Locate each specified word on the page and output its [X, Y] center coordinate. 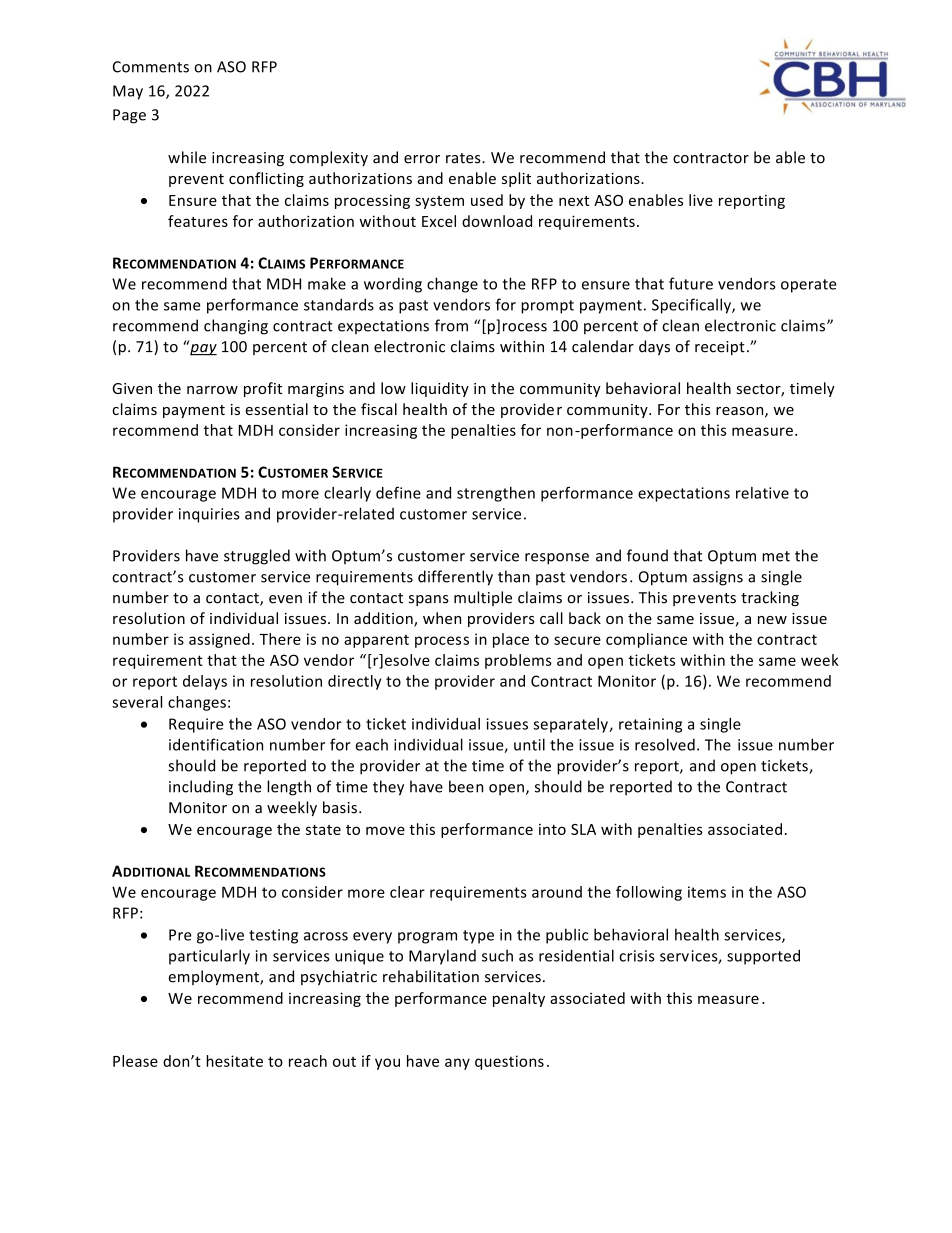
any [457, 1064]
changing [236, 327]
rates [464, 158]
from [451, 325]
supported [763, 957]
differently [455, 578]
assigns [718, 578]
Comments [151, 67]
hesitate [234, 1061]
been [466, 786]
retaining [650, 725]
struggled [257, 557]
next [574, 201]
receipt [720, 348]
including [201, 788]
